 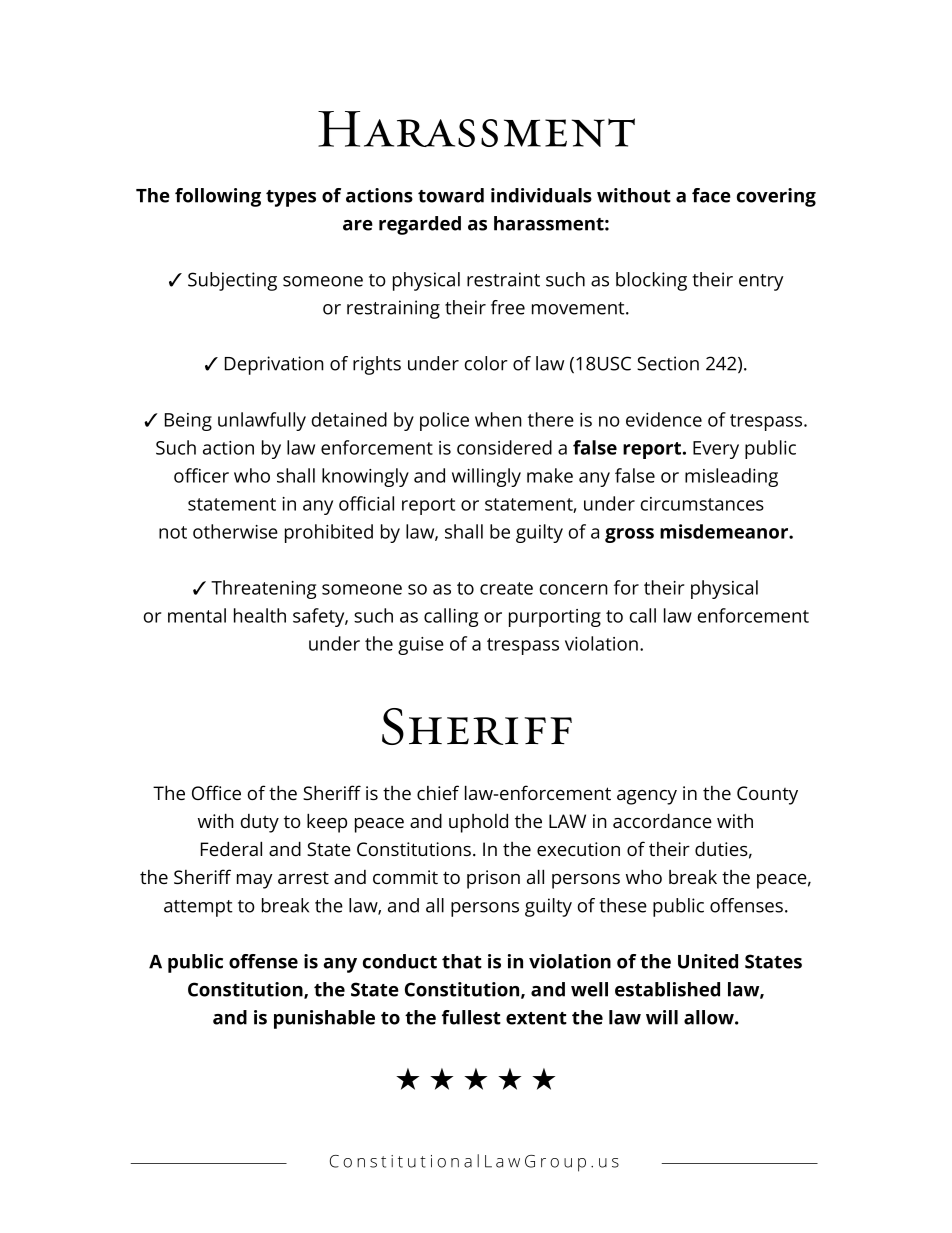 What do you see at coordinates (324, 1019) in the image?
I see `punishable` at bounding box center [324, 1019].
